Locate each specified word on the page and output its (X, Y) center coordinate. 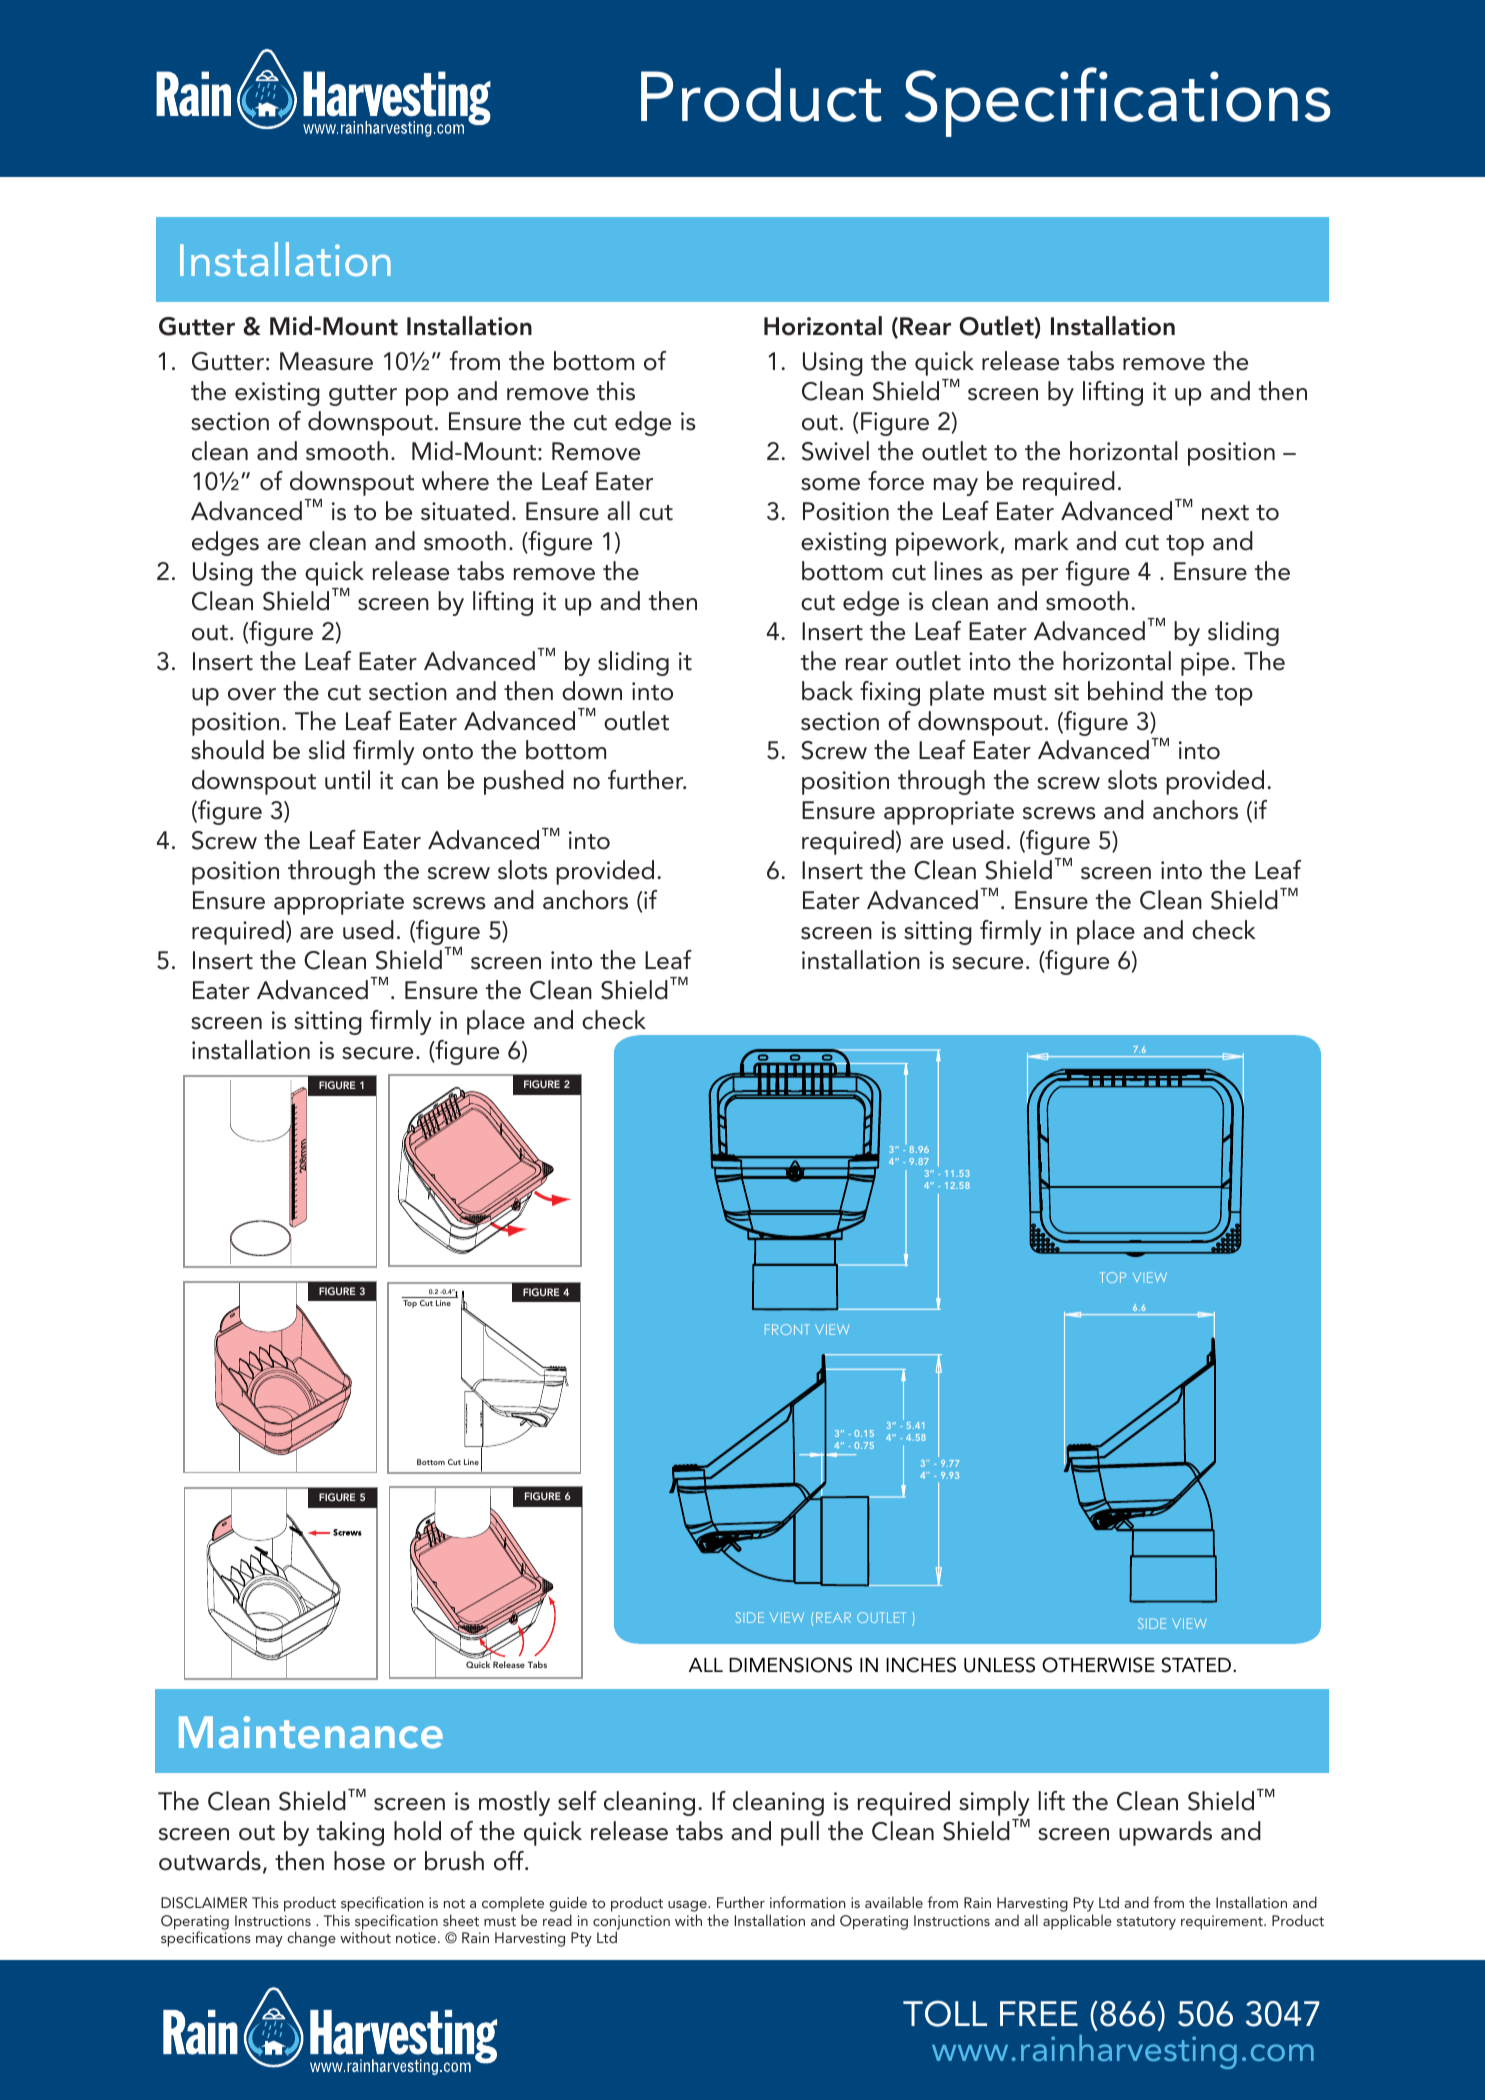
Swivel (835, 451)
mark (1042, 541)
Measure (326, 361)
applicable (1077, 1922)
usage (688, 1906)
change (311, 1939)
